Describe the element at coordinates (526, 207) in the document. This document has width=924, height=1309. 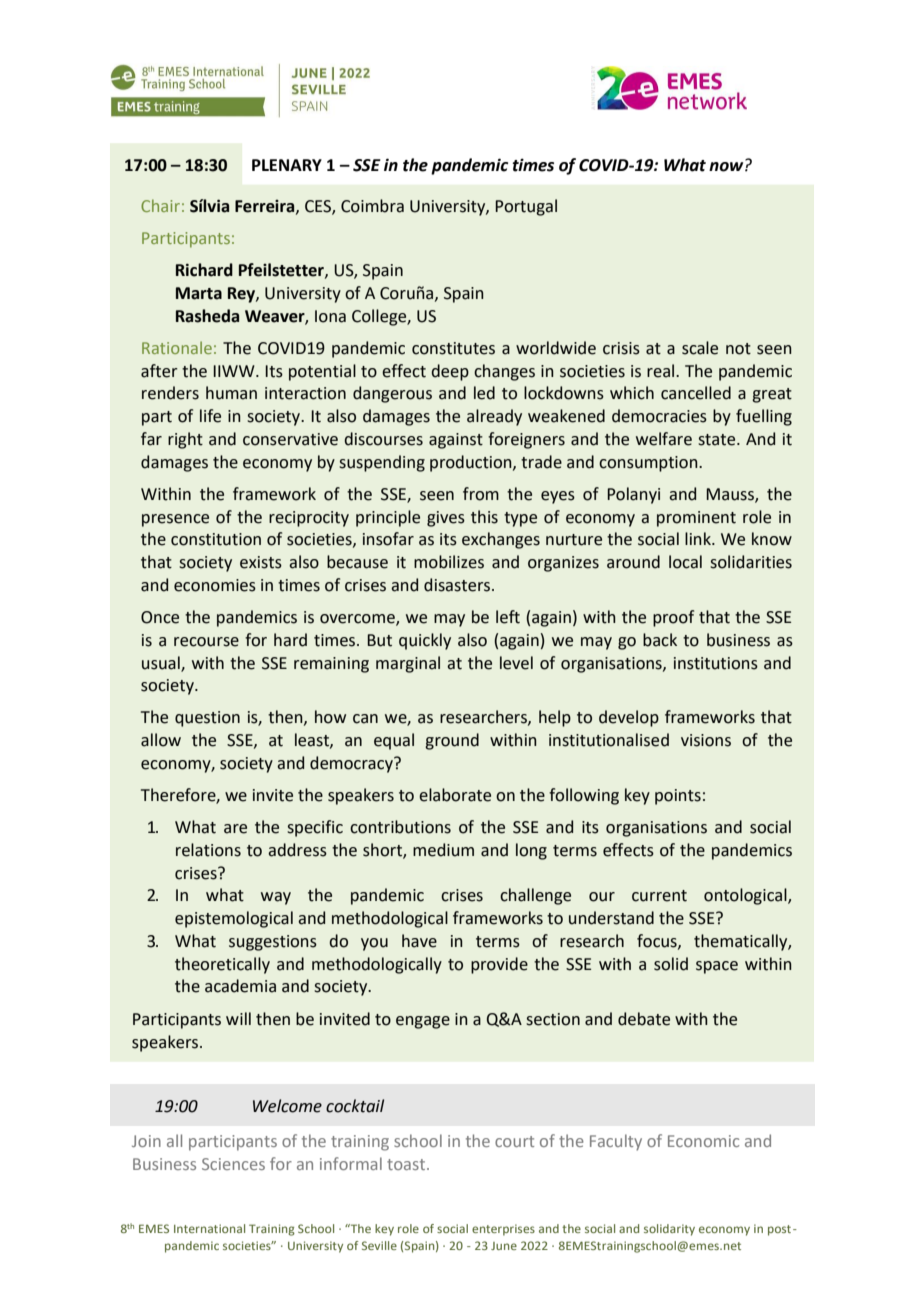
I see `Portugal` at that location.
